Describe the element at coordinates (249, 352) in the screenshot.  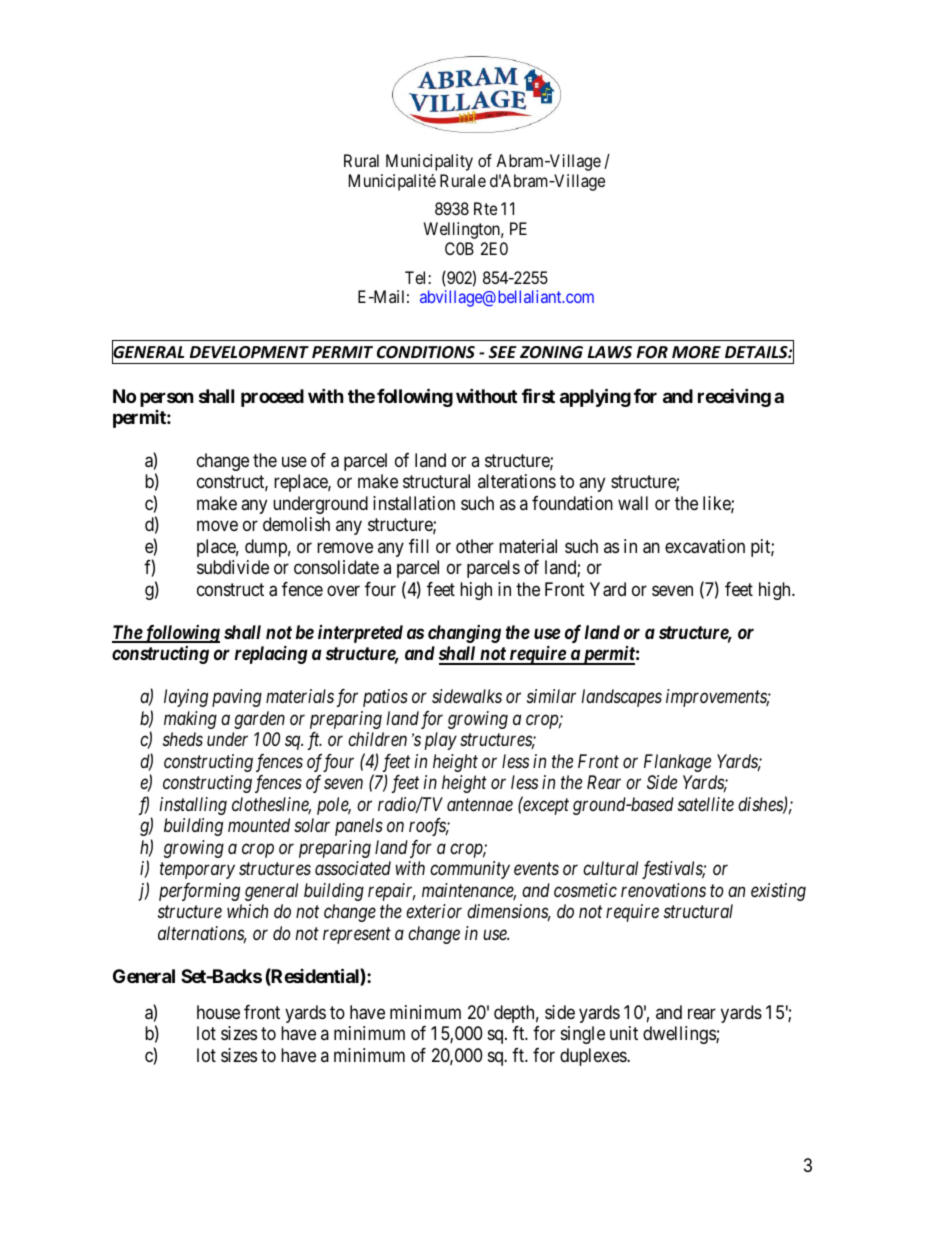
I see `DEVELOPMENT` at that location.
